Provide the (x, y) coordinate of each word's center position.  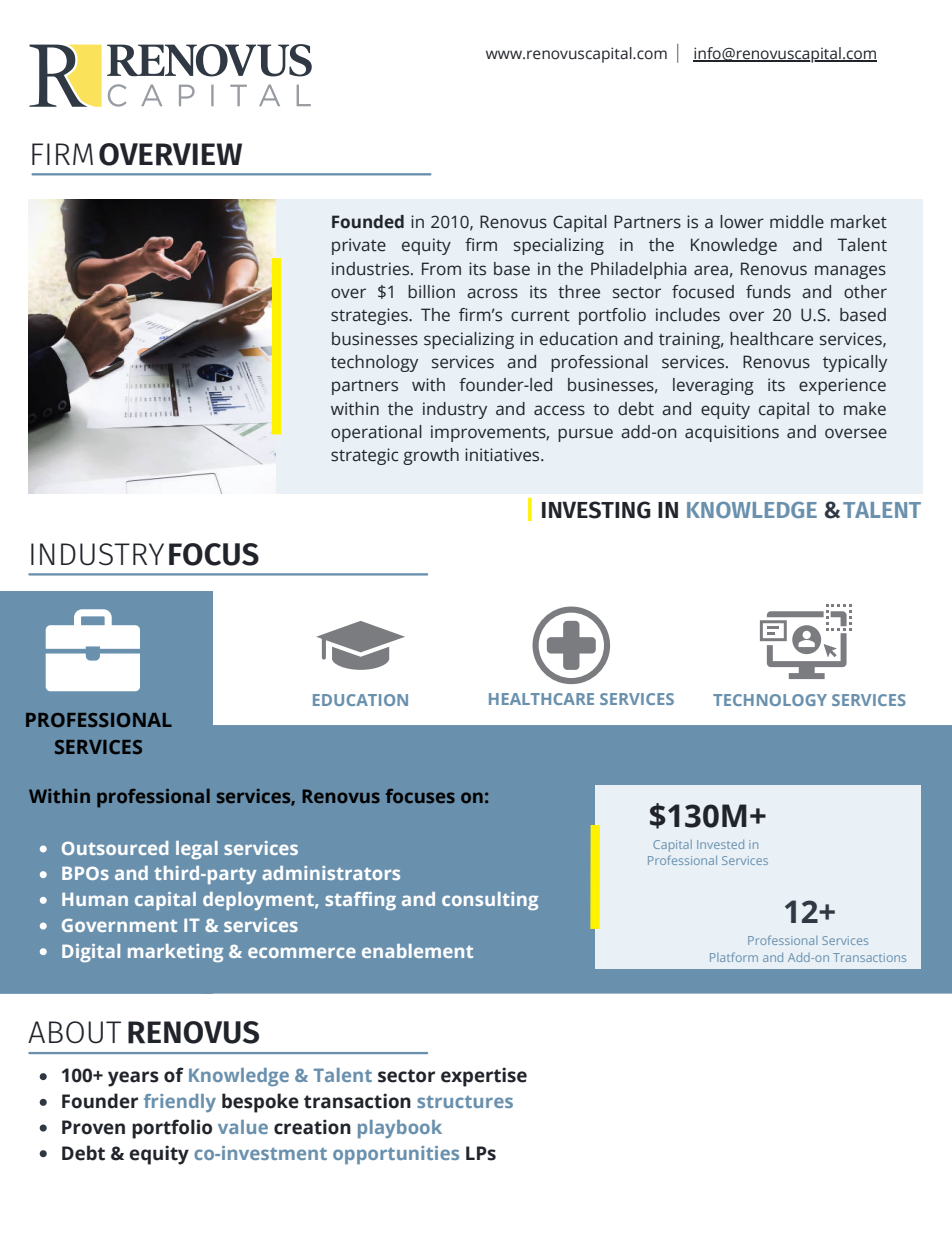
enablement (417, 951)
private (359, 246)
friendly (180, 1103)
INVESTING (596, 510)
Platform (734, 957)
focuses (420, 796)
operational (376, 433)
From (441, 269)
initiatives (503, 455)
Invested (720, 844)
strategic (364, 456)
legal (197, 850)
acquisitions (732, 433)
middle (797, 222)
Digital (91, 953)
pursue (585, 435)
